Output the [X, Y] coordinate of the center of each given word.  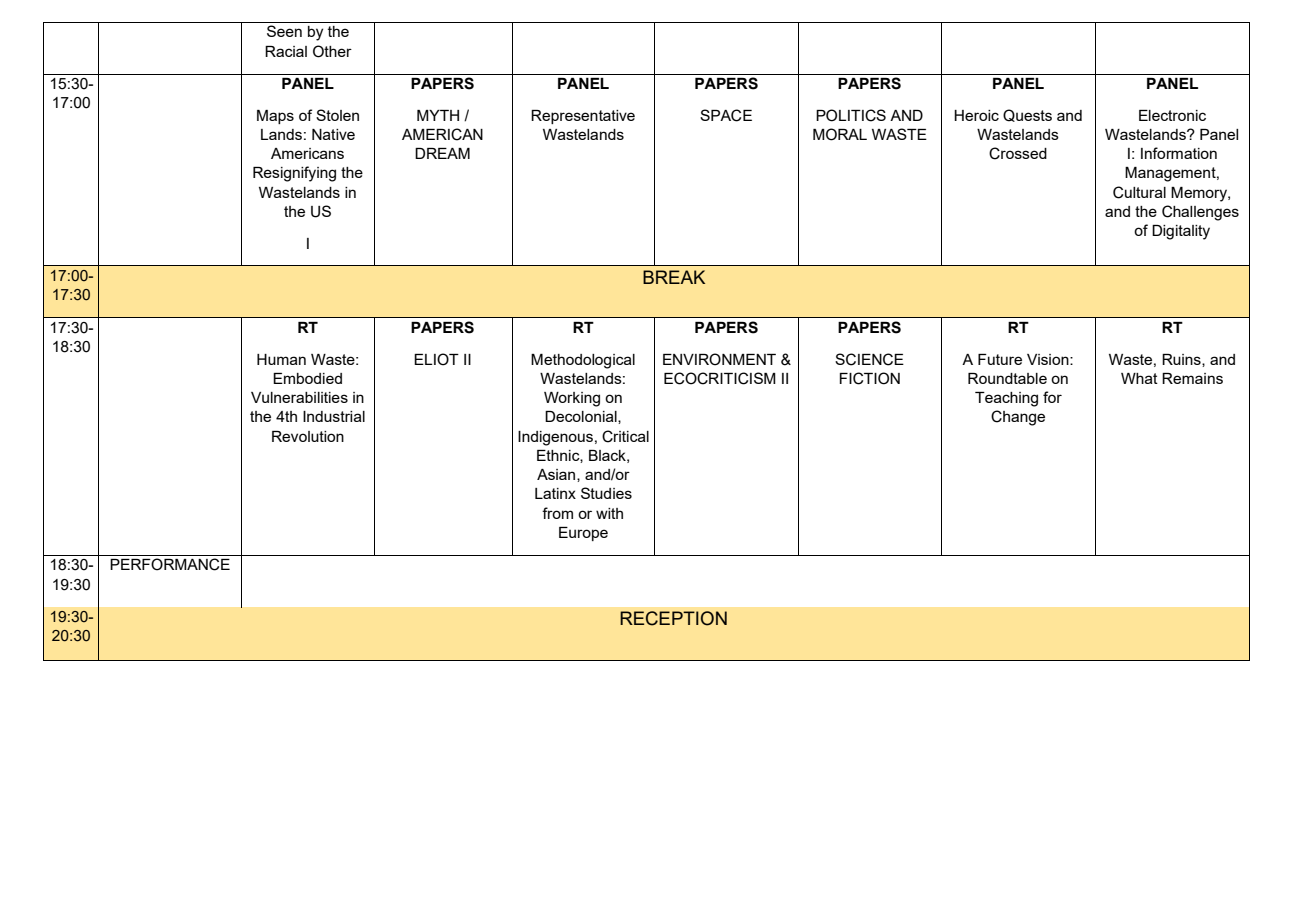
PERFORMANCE [170, 564]
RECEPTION [673, 618]
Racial [286, 51]
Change [1018, 418]
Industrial [334, 416]
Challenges [1200, 213]
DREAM [442, 153]
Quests [1027, 115]
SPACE [726, 115]
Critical [625, 436]
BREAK [674, 277]
